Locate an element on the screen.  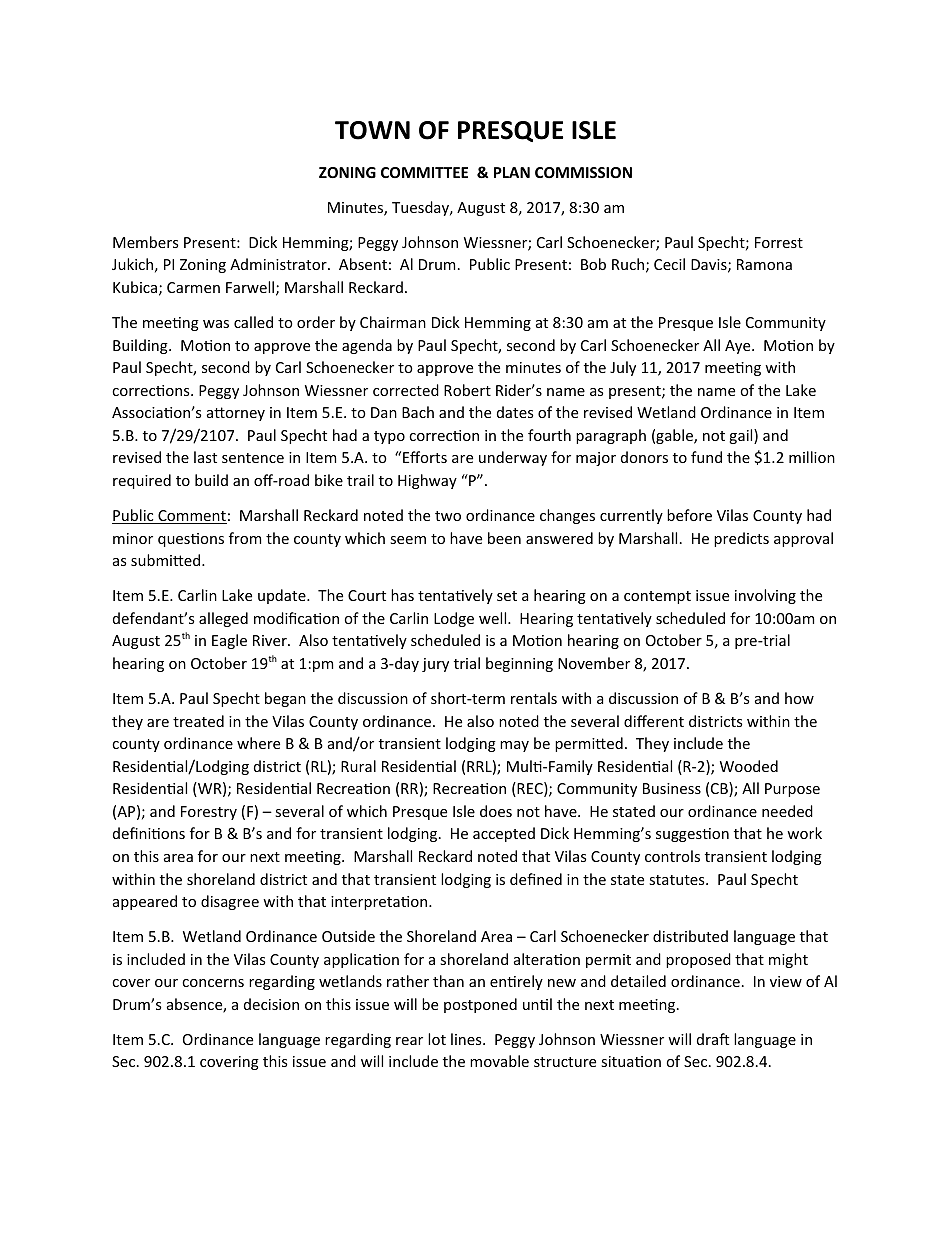
PLAN is located at coordinates (512, 172).
